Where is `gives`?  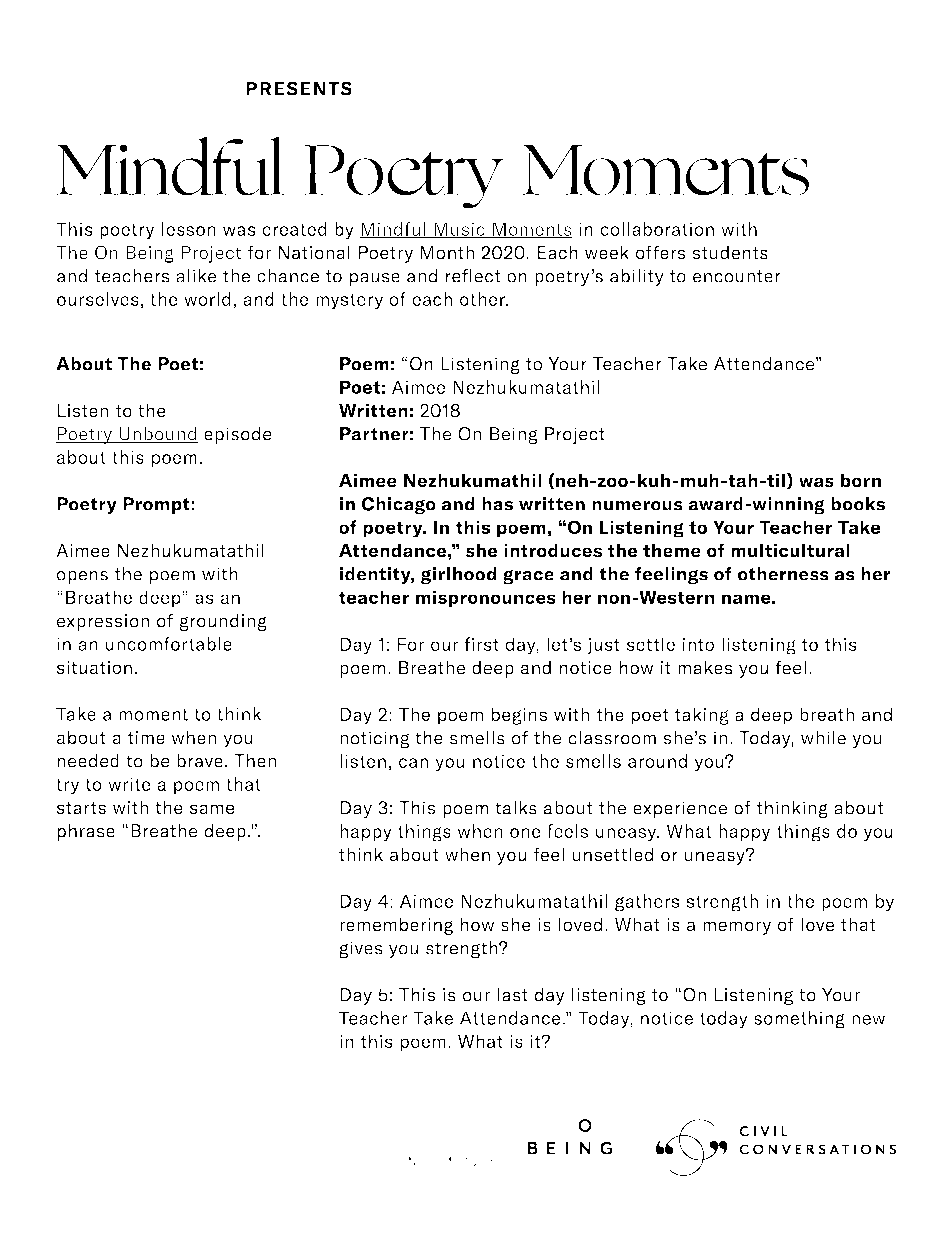
gives is located at coordinates (361, 950).
